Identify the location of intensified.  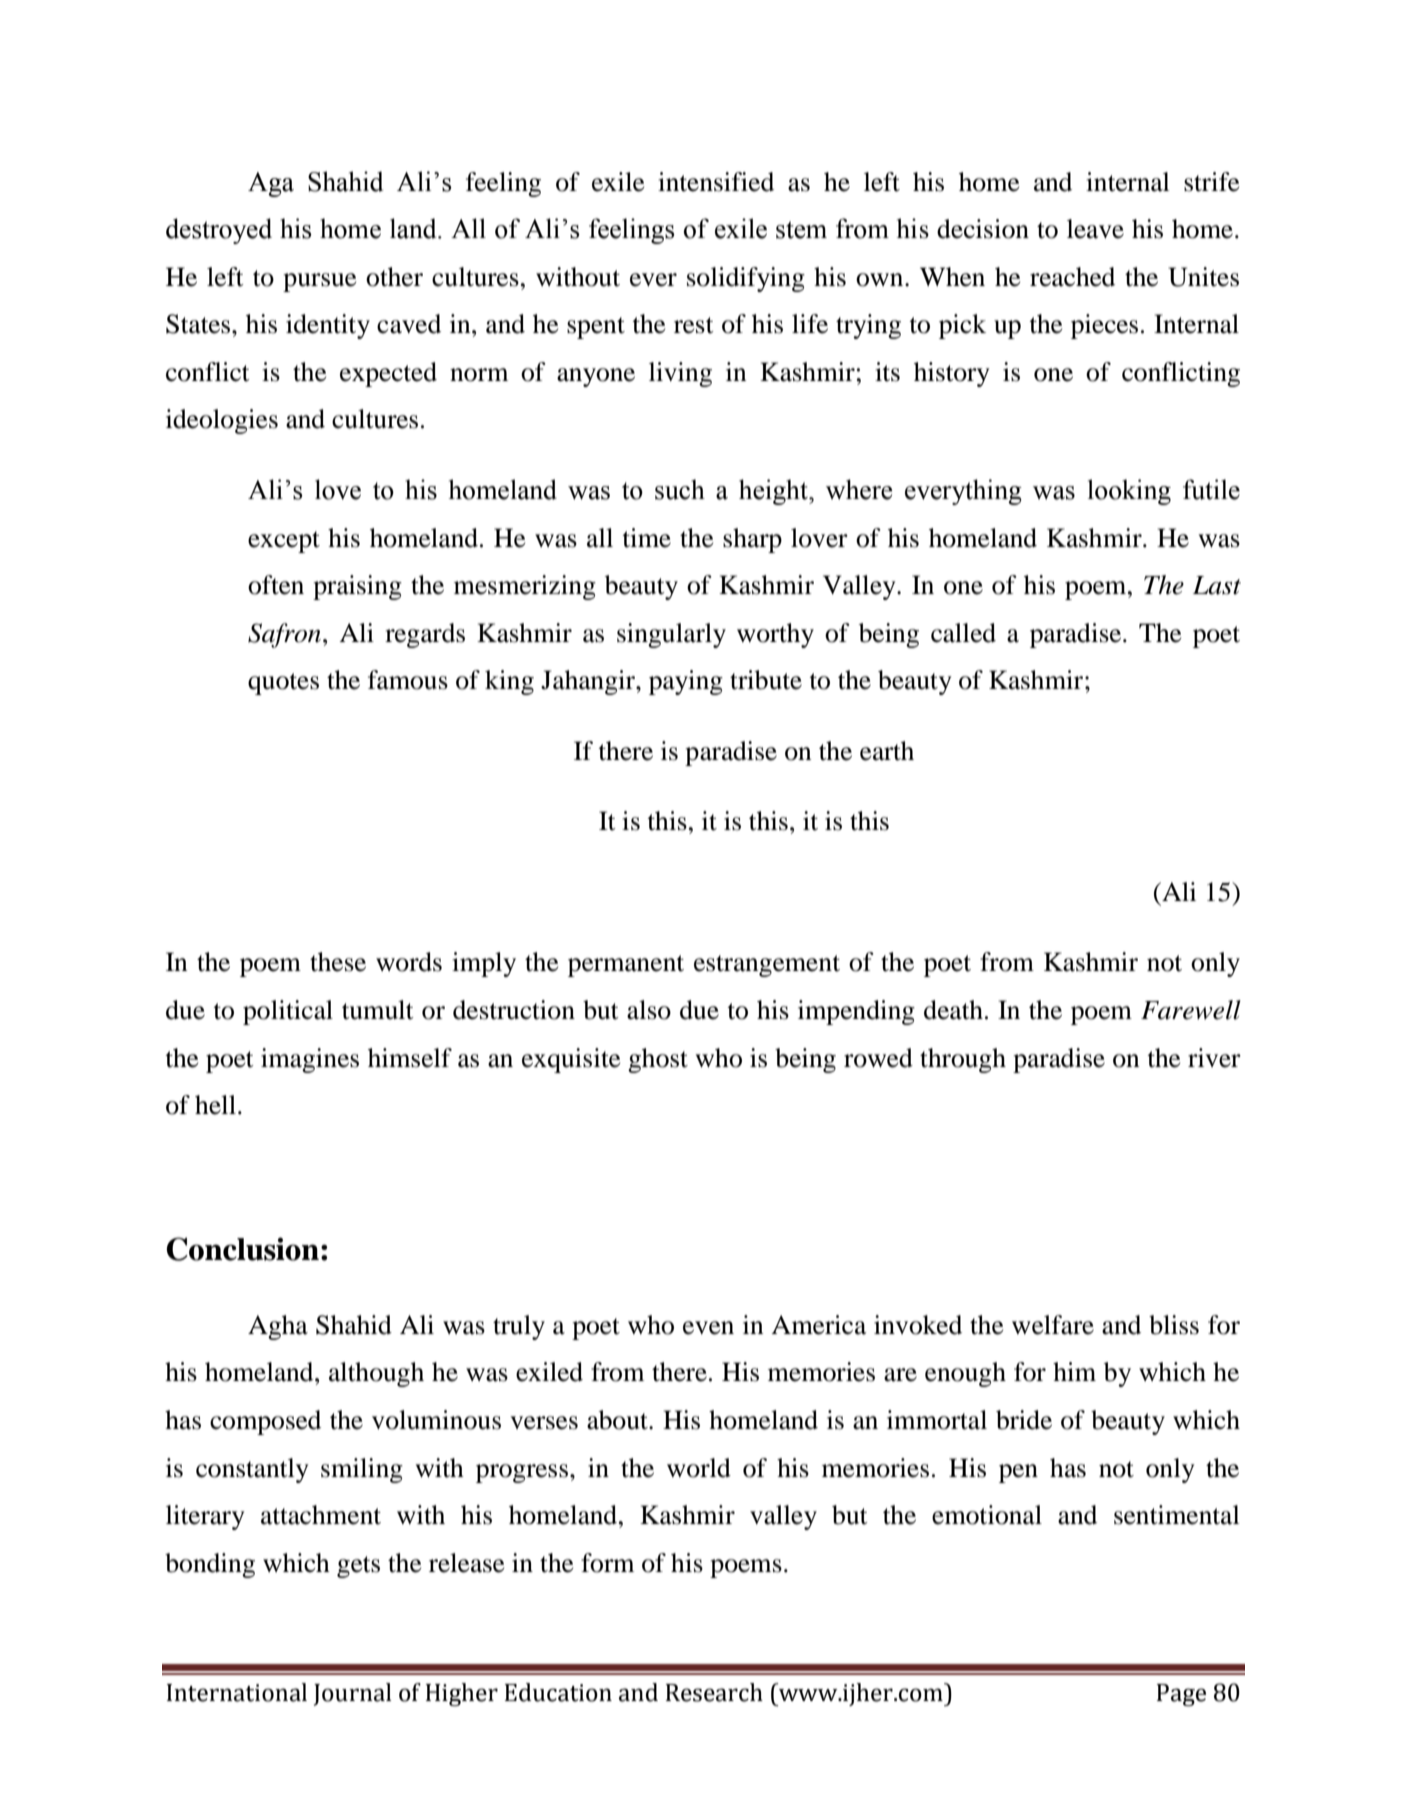
(716, 182).
